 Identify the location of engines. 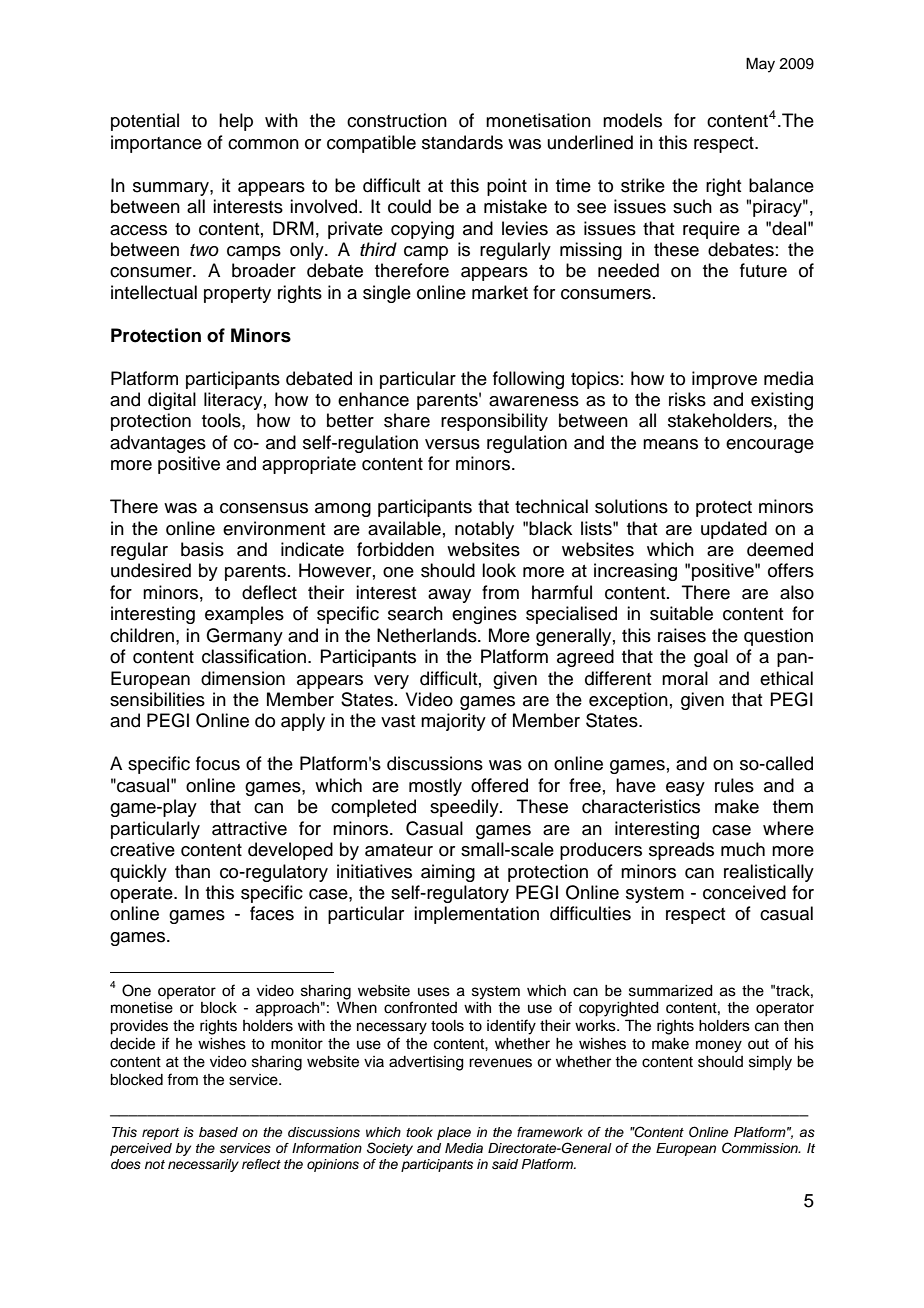
(484, 615).
